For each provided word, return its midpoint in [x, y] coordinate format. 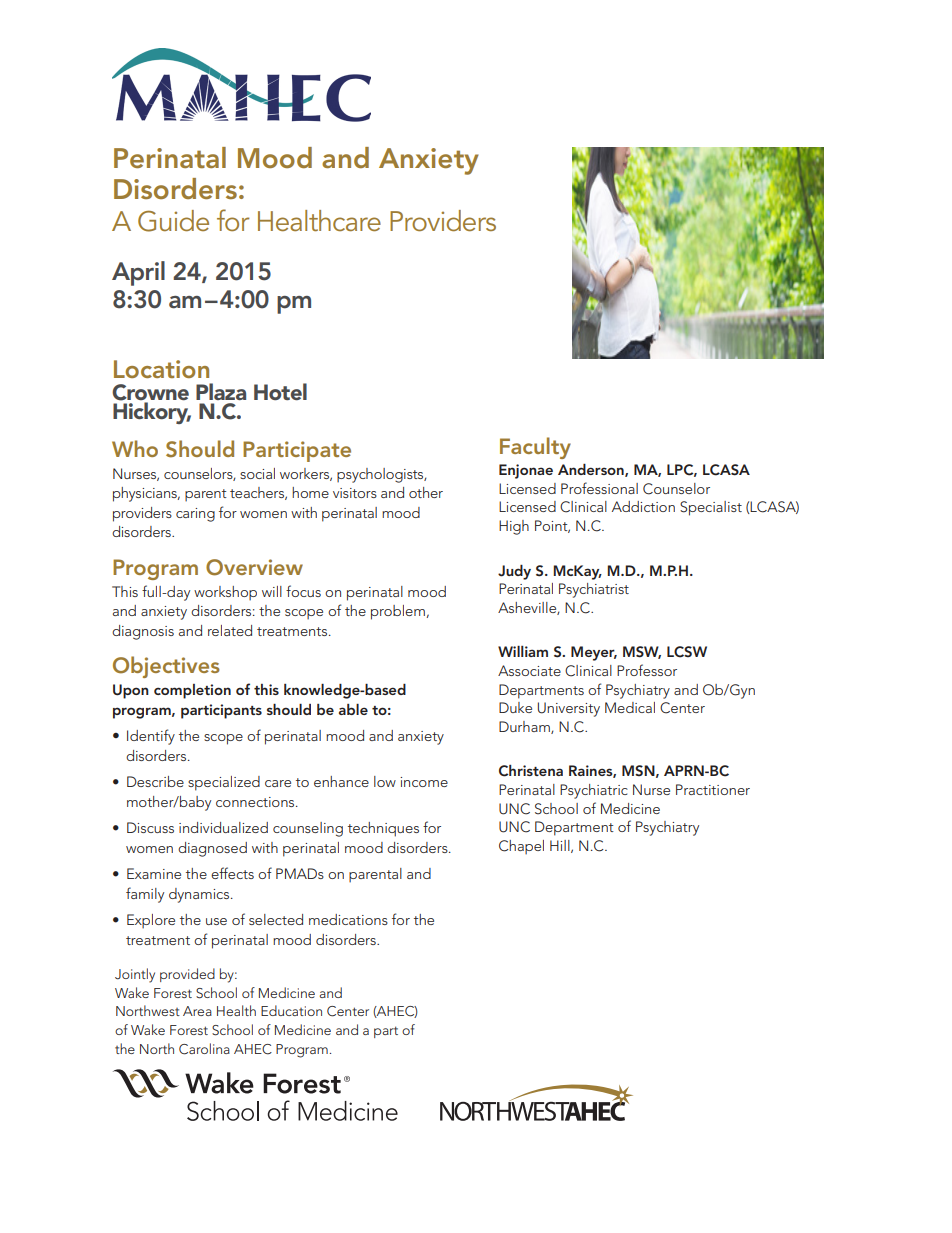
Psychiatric [594, 791]
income [424, 782]
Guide [173, 221]
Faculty [535, 448]
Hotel [280, 391]
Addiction [643, 506]
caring [195, 515]
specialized [224, 783]
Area [197, 1011]
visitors [355, 493]
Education [291, 1010]
